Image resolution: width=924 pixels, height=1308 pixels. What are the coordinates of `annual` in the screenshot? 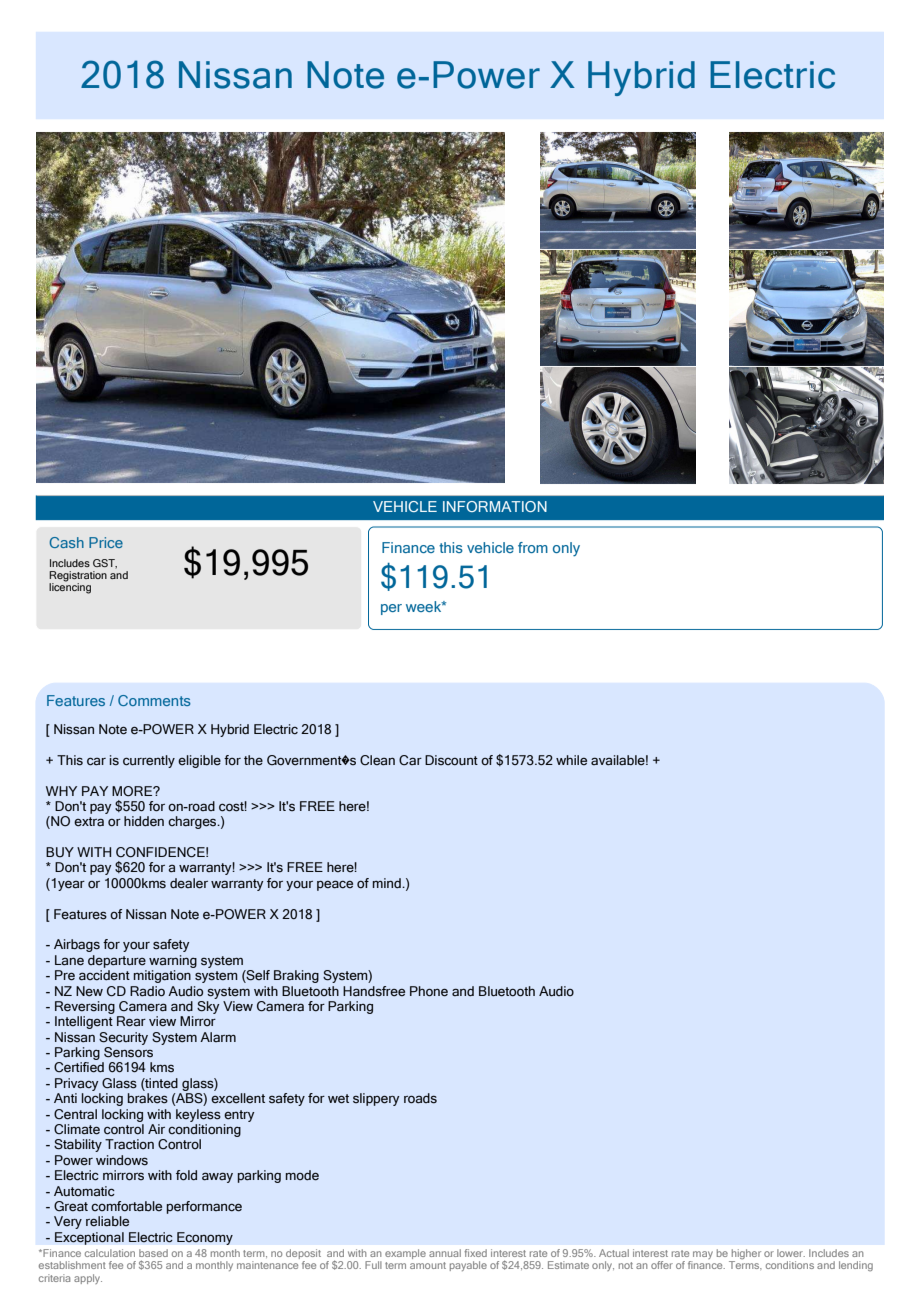 It's located at (445, 1253).
